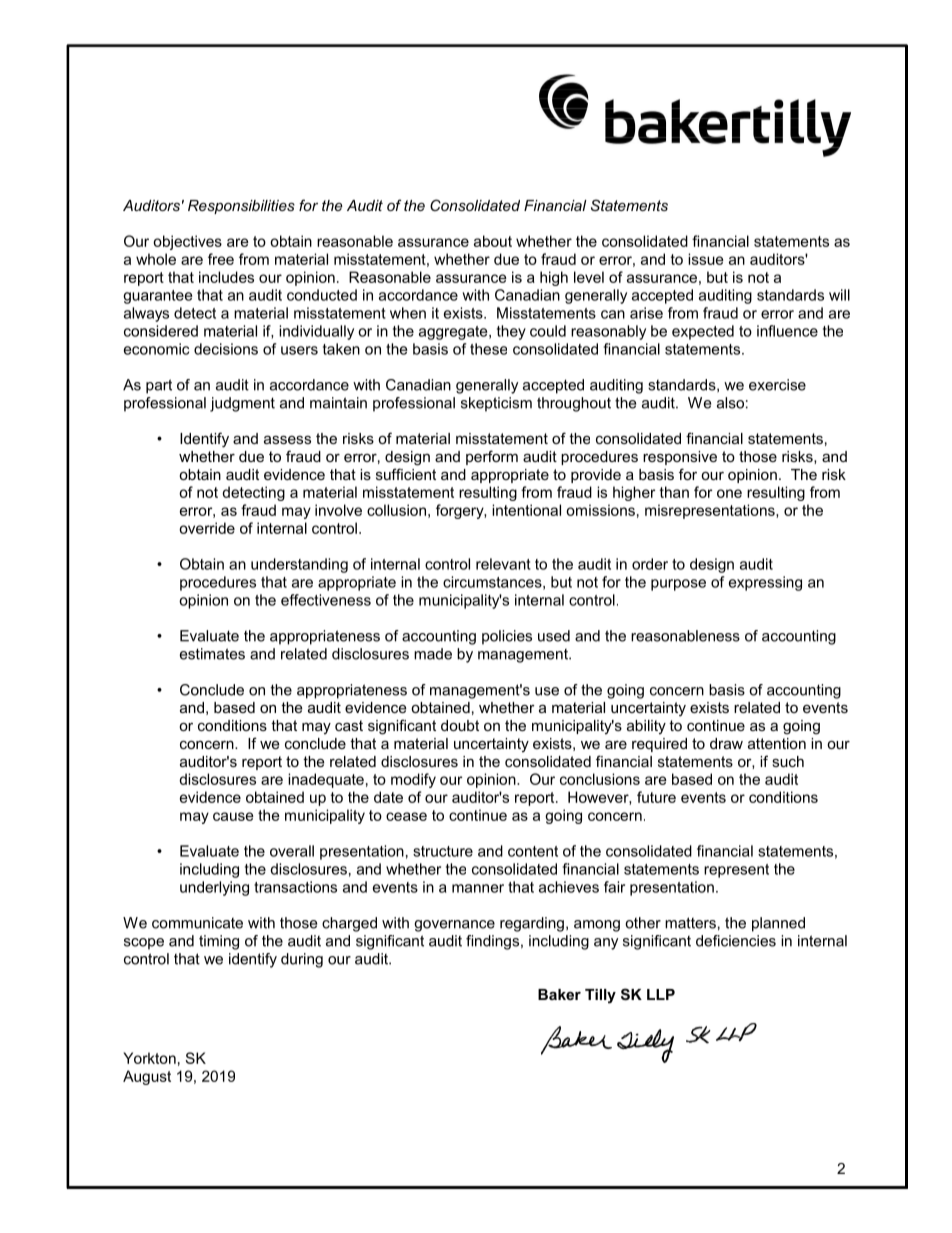 This document has height=1233, width=952. I want to click on issue, so click(706, 259).
